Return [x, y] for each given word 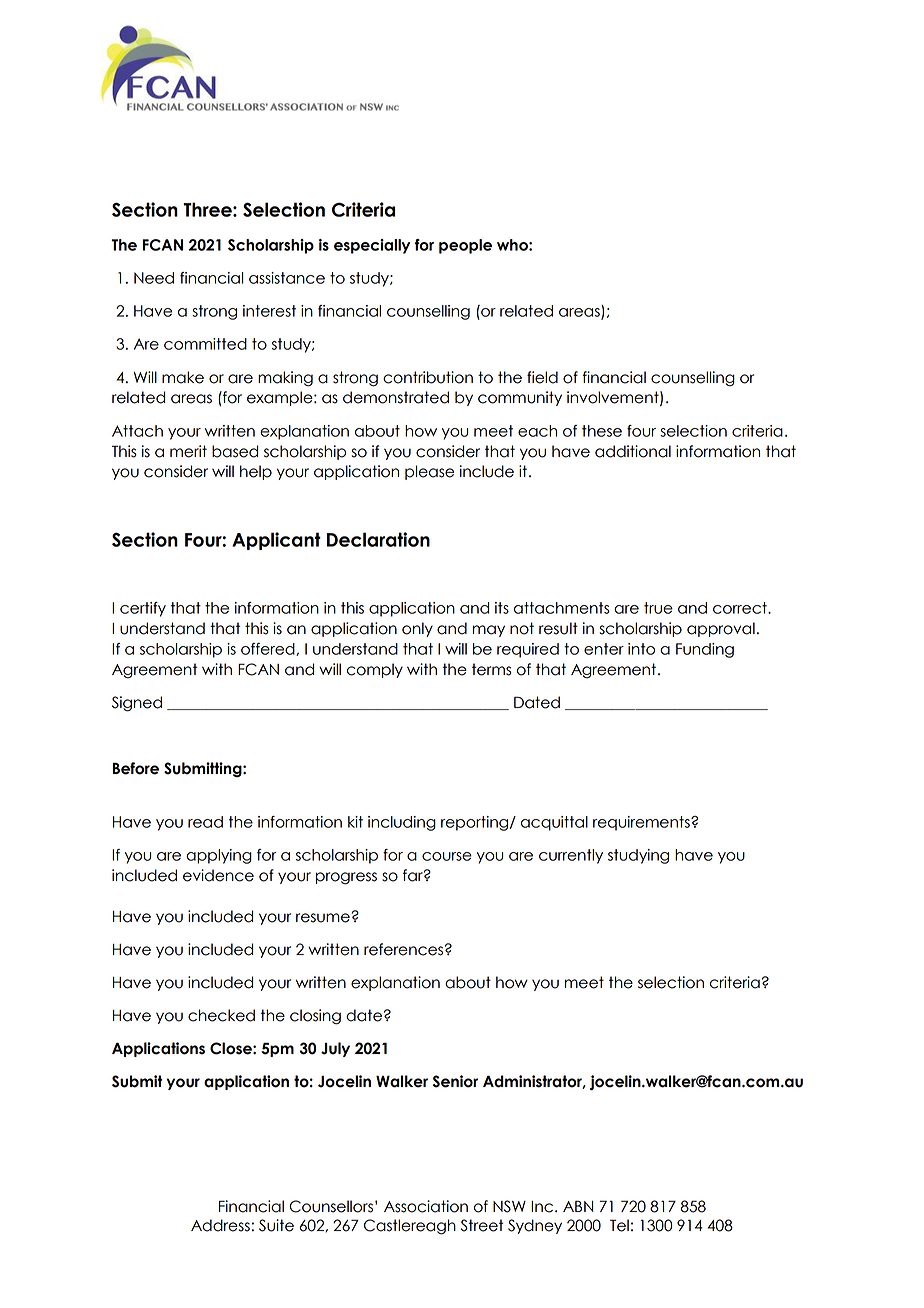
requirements [642, 823]
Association [426, 1206]
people [465, 246]
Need [154, 278]
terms [492, 669]
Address [220, 1225]
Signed [137, 704]
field [542, 377]
